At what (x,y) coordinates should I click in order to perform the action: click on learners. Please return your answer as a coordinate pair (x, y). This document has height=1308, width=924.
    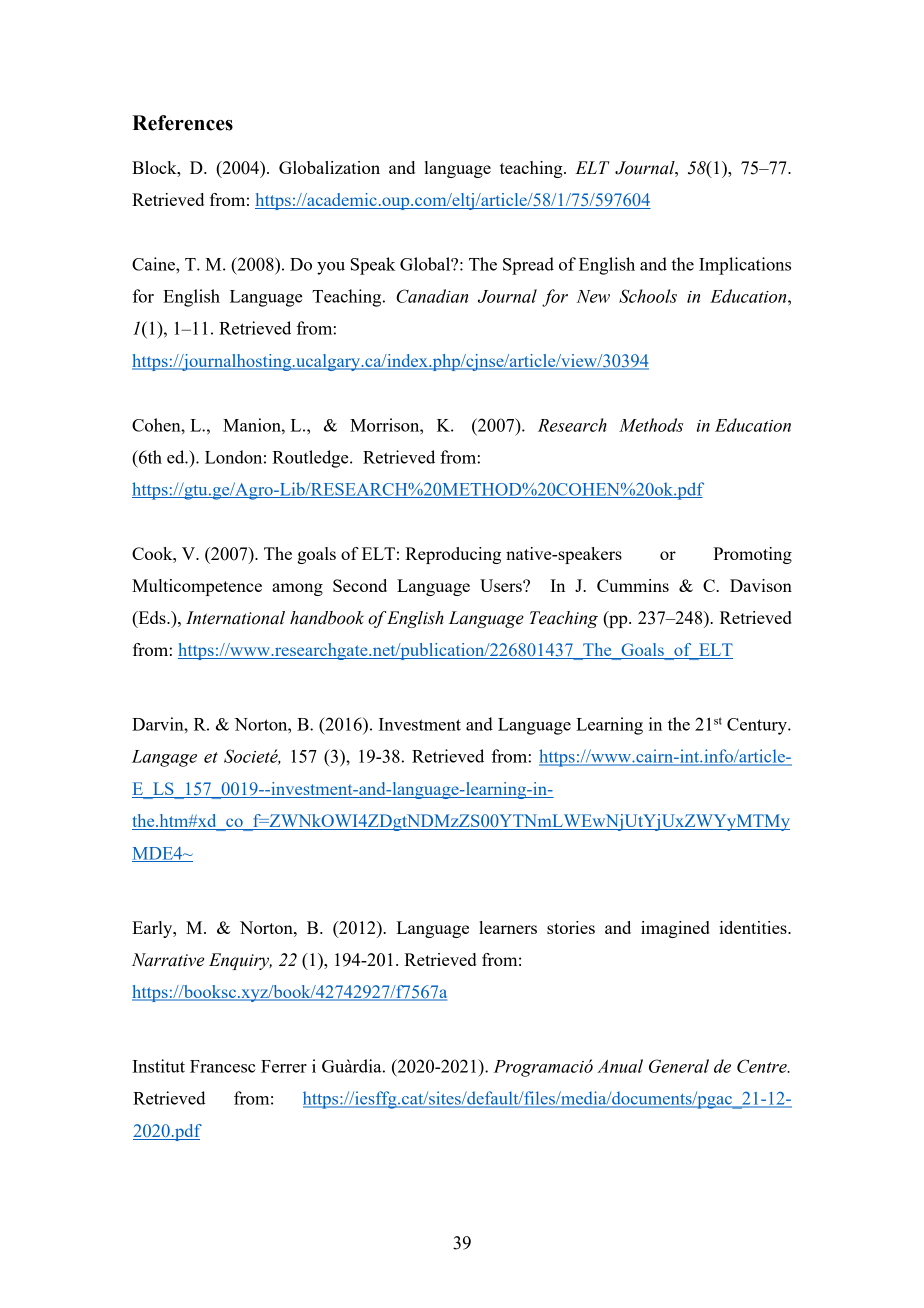
    Looking at the image, I should click on (508, 927).
